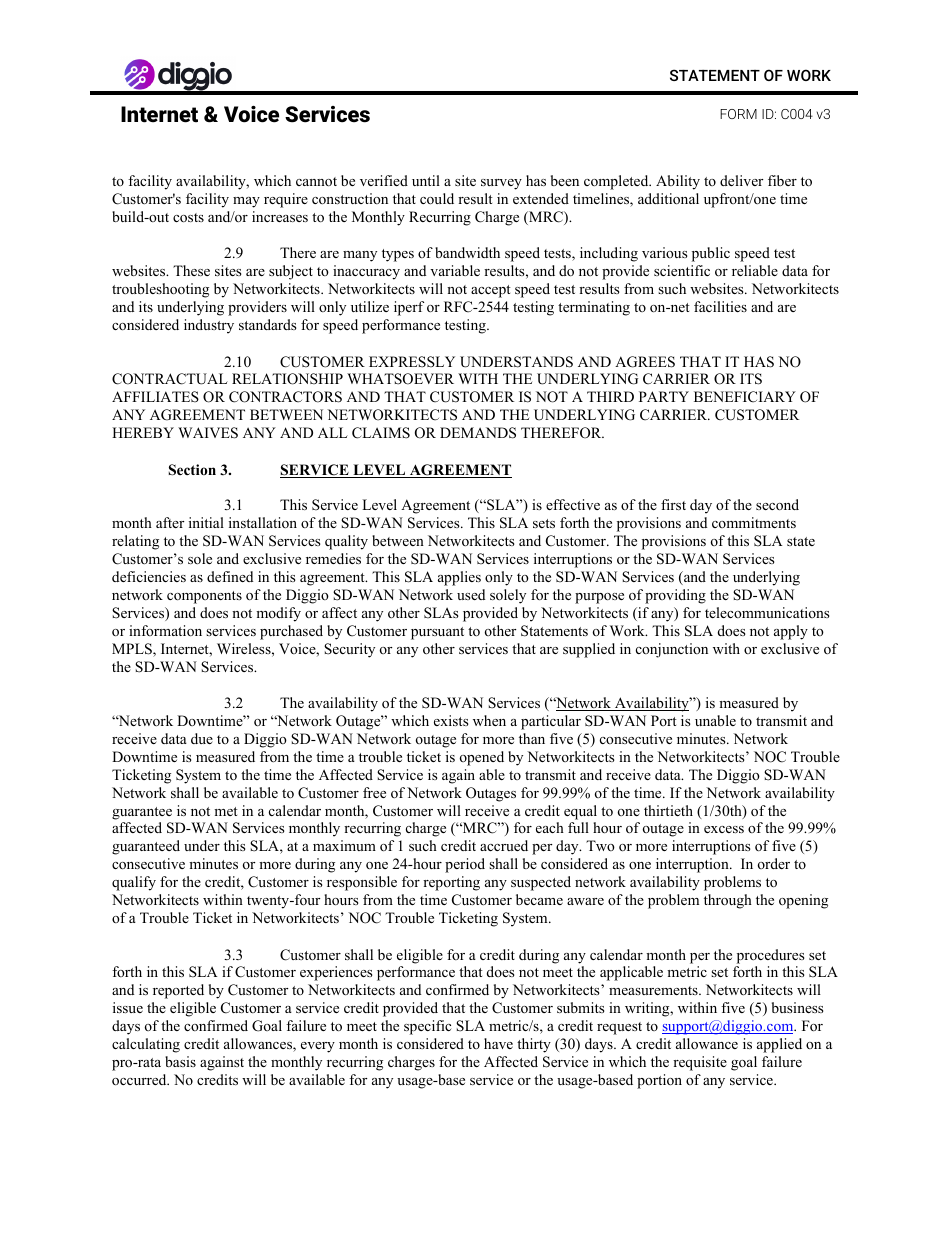  What do you see at coordinates (188, 217) in the document?
I see `costs` at bounding box center [188, 217].
